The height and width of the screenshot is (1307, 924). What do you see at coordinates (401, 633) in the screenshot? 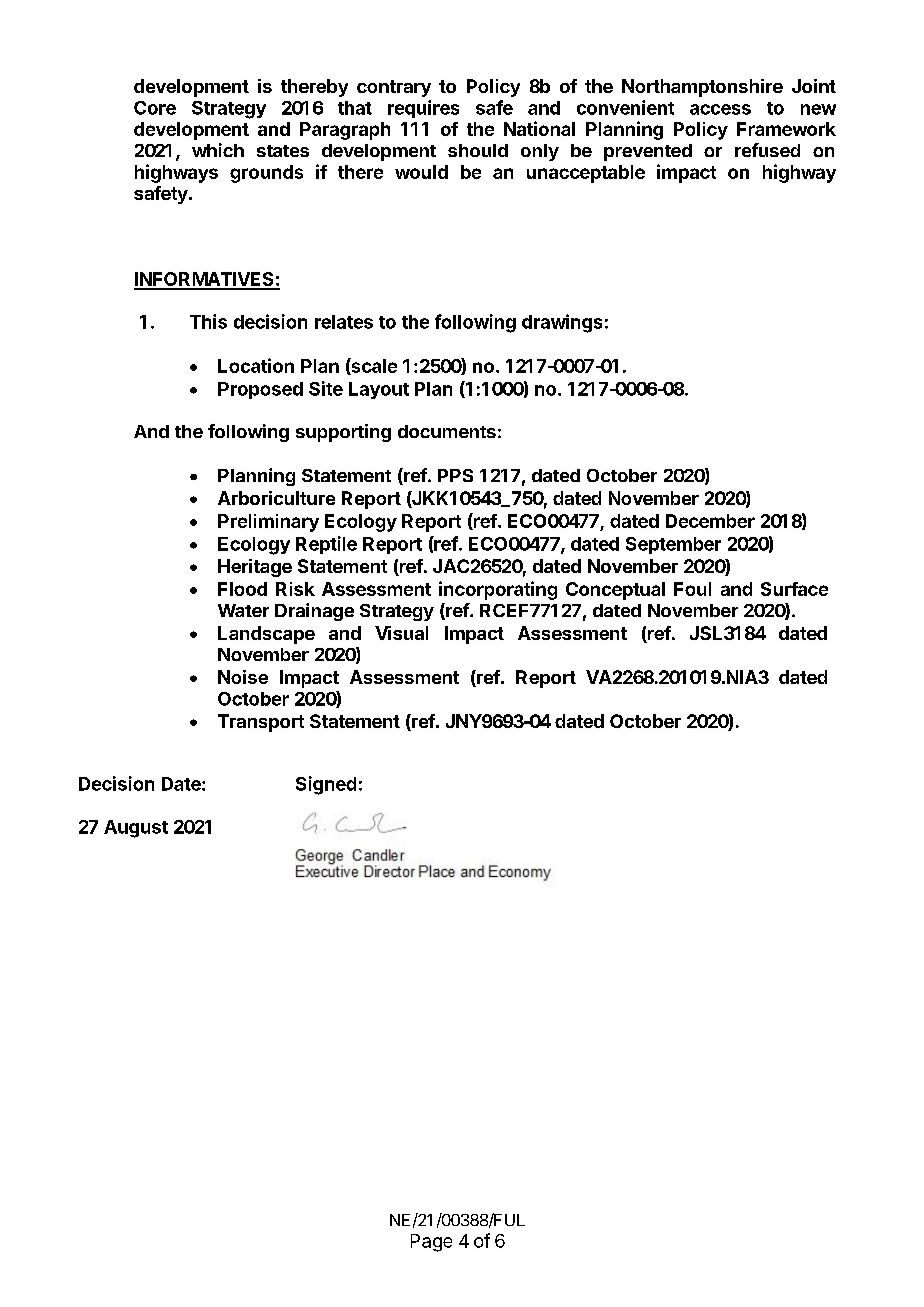
I see `Visual` at bounding box center [401, 633].
